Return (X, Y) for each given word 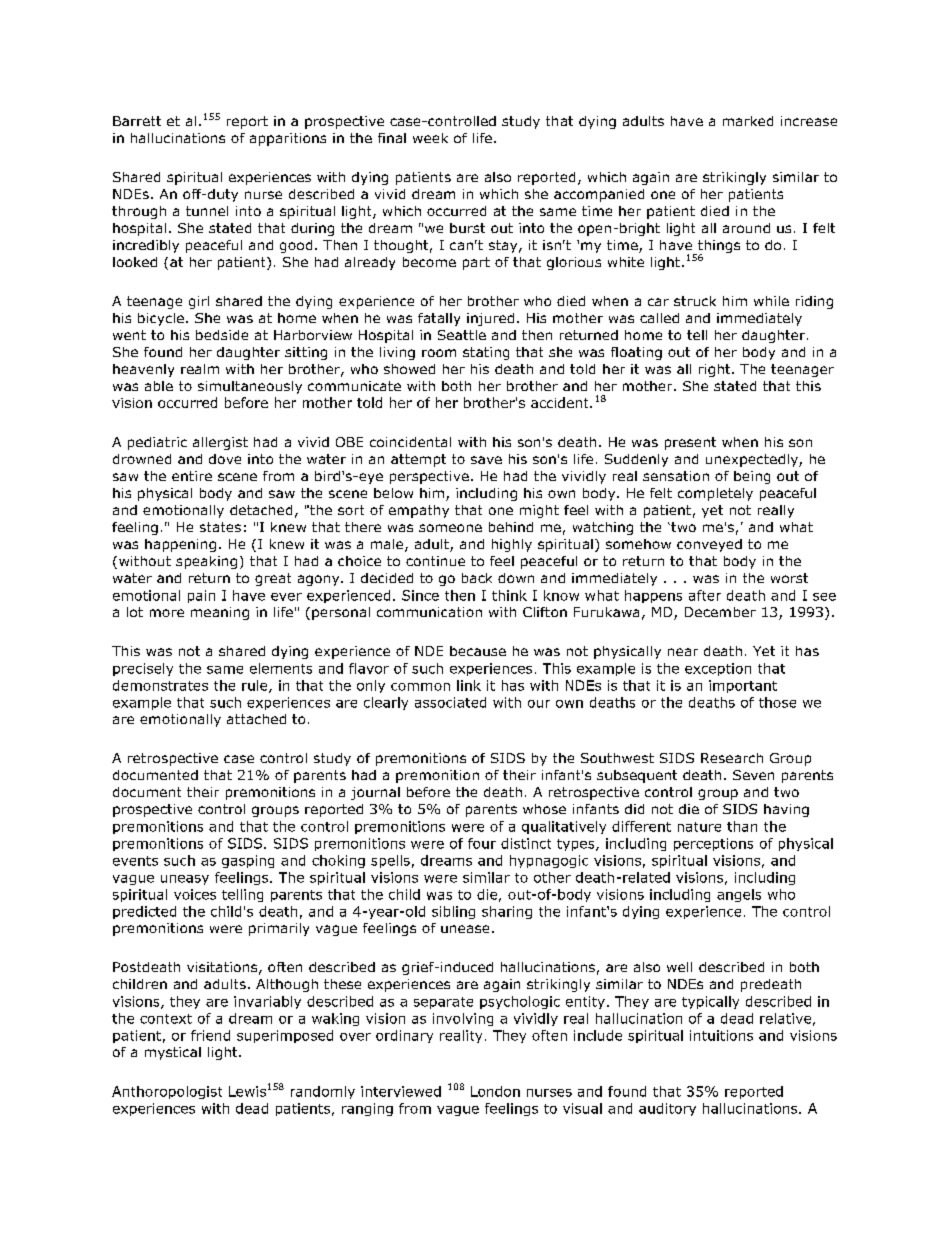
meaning (220, 613)
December (720, 612)
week (430, 138)
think (509, 595)
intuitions (721, 1035)
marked (748, 121)
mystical (173, 1053)
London (495, 1091)
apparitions (288, 139)
